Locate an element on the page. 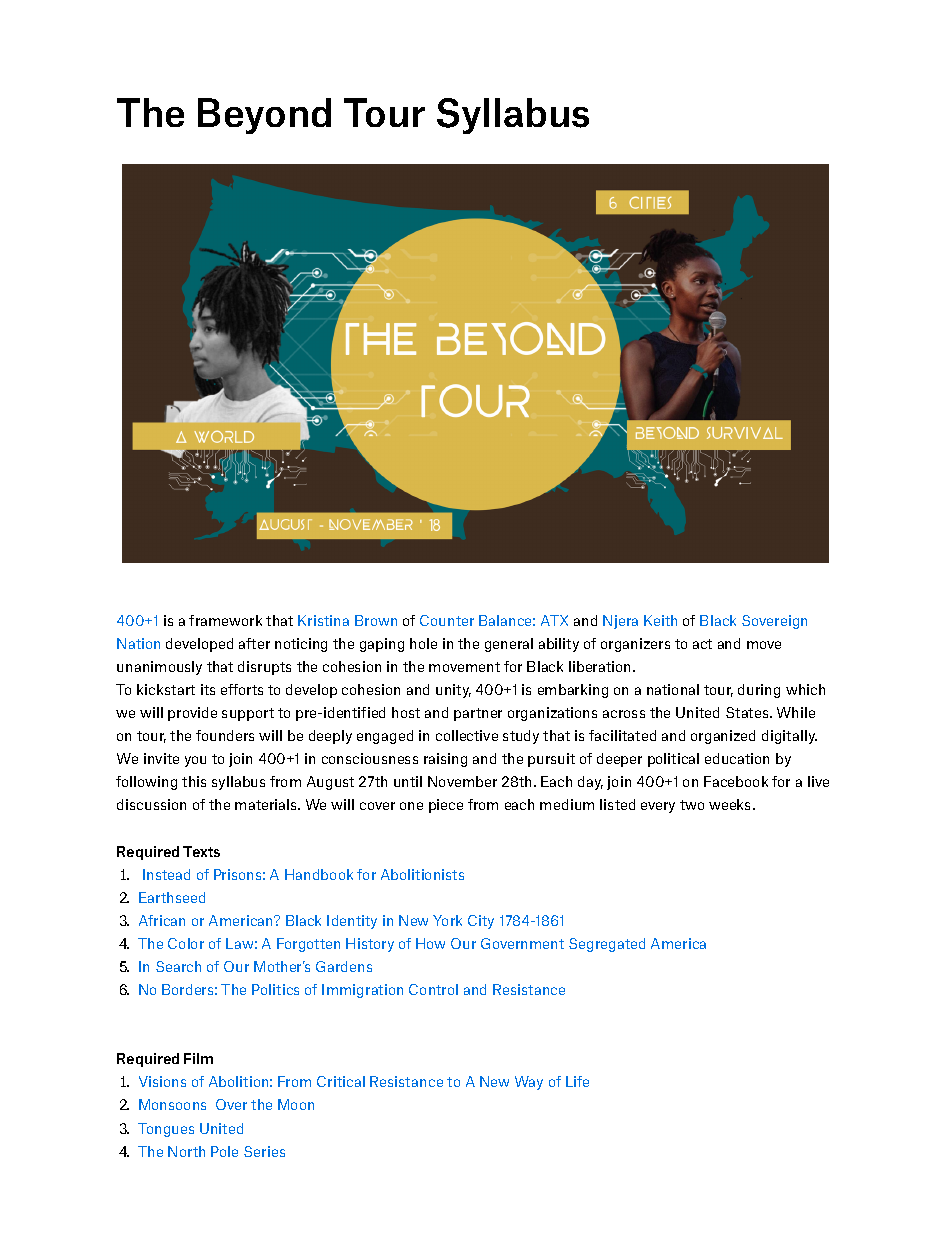  City is located at coordinates (481, 922).
